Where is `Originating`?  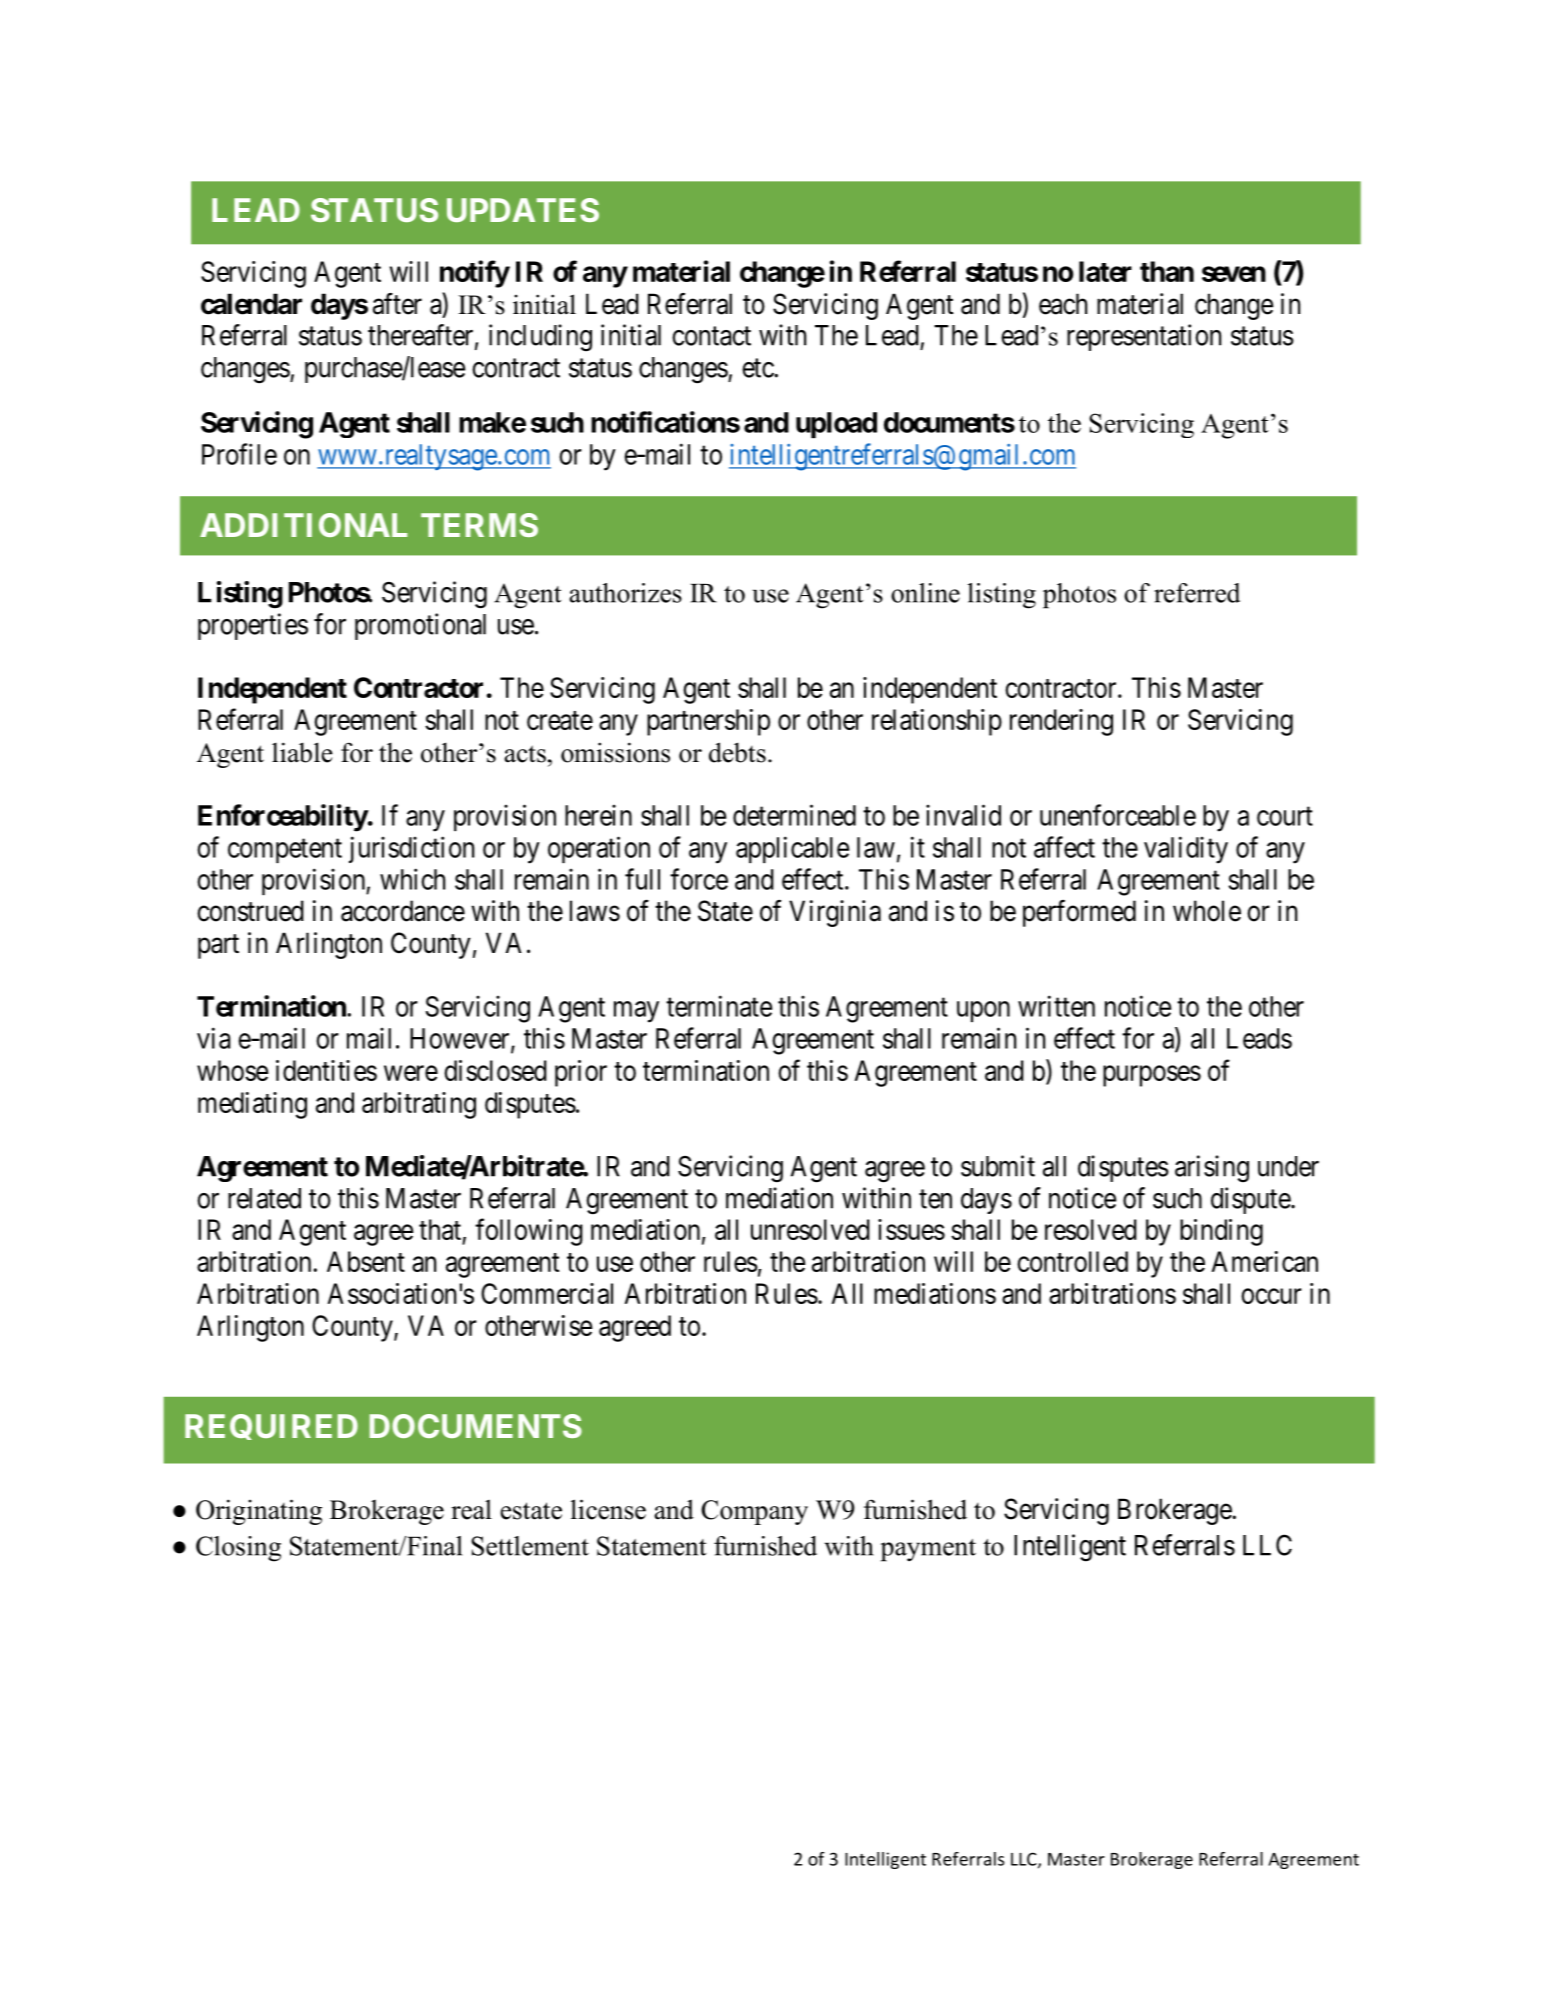
Originating is located at coordinates (259, 1512).
